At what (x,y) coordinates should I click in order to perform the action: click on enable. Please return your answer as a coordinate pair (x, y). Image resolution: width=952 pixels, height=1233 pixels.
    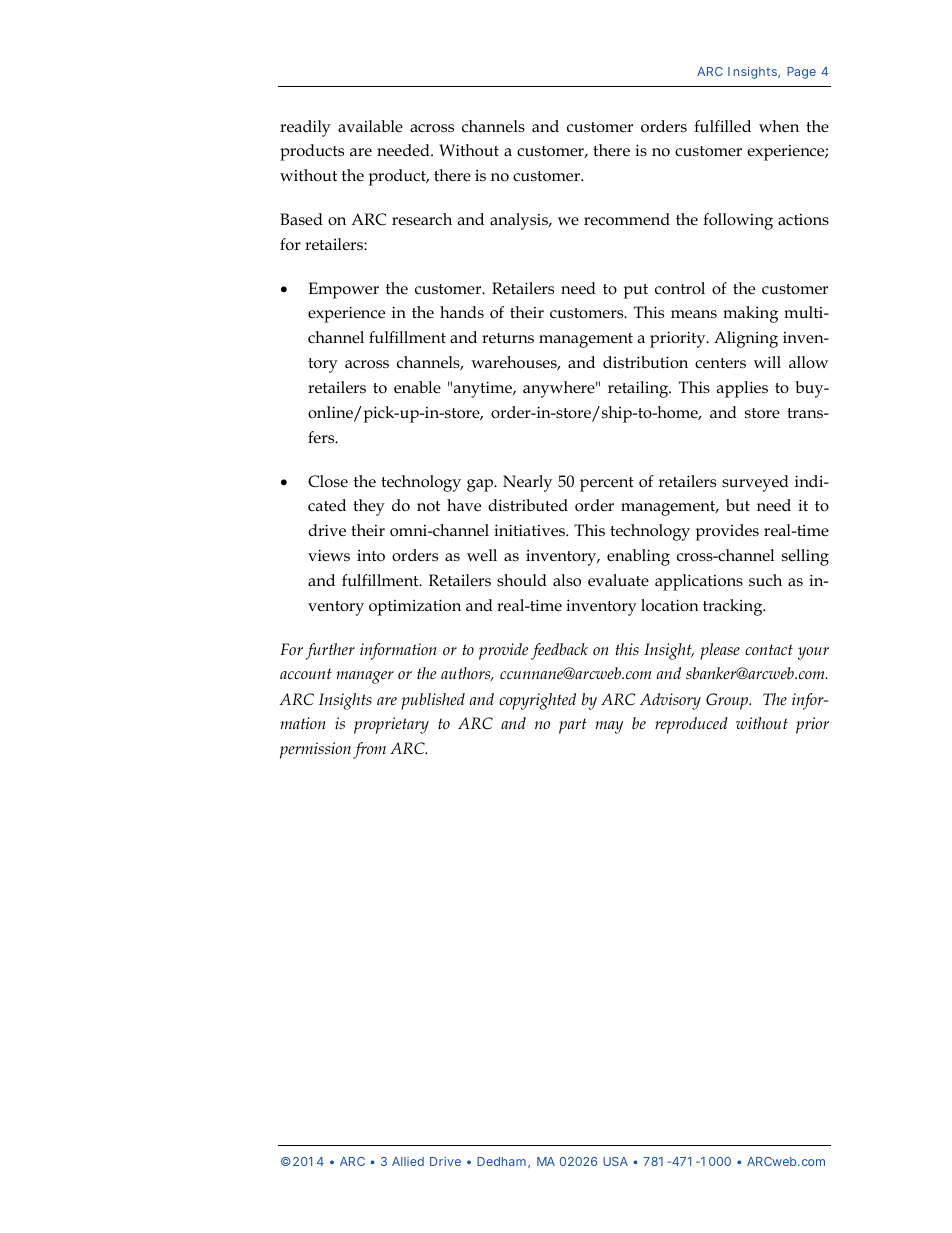
    Looking at the image, I should click on (417, 387).
